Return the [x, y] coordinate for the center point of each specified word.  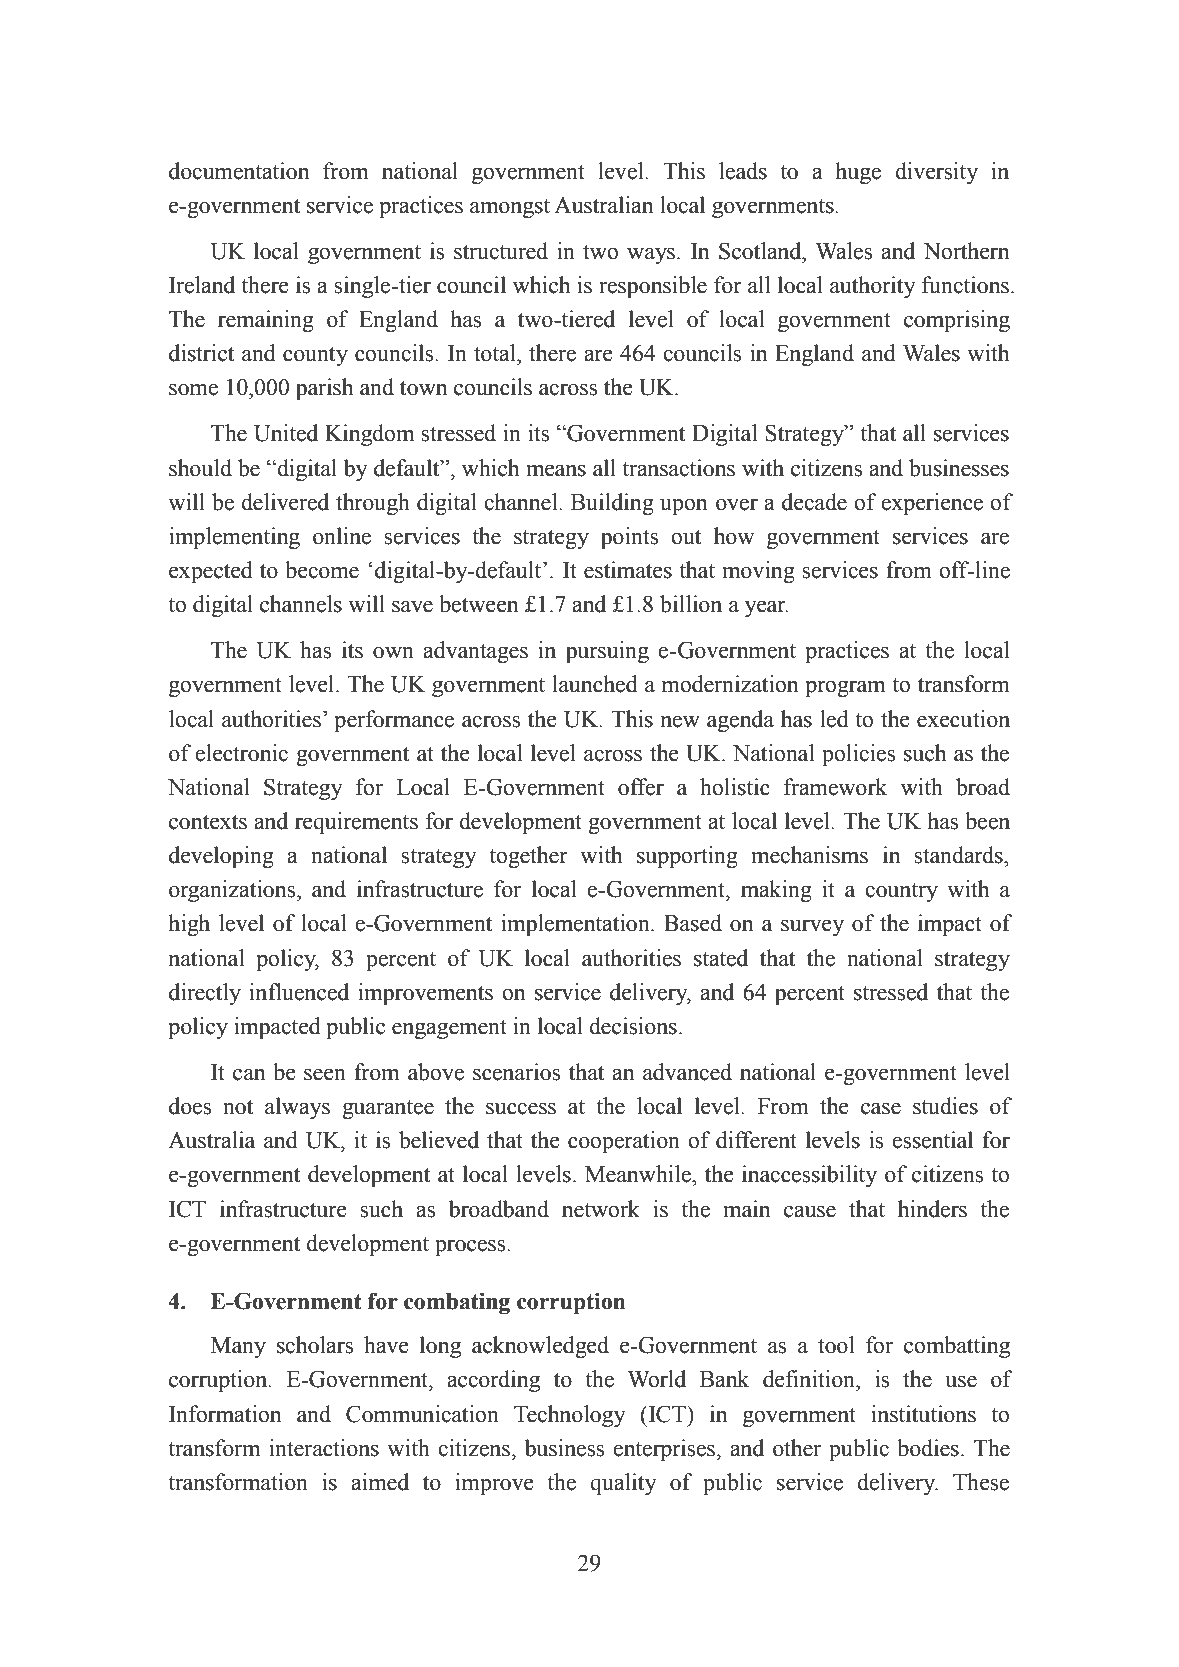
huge [858, 173]
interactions [324, 1448]
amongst [510, 209]
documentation [239, 171]
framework [835, 787]
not [238, 1107]
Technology [570, 1416]
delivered [285, 502]
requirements [356, 823]
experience [932, 504]
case [881, 1109]
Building [612, 504]
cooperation [624, 1142]
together [528, 857]
